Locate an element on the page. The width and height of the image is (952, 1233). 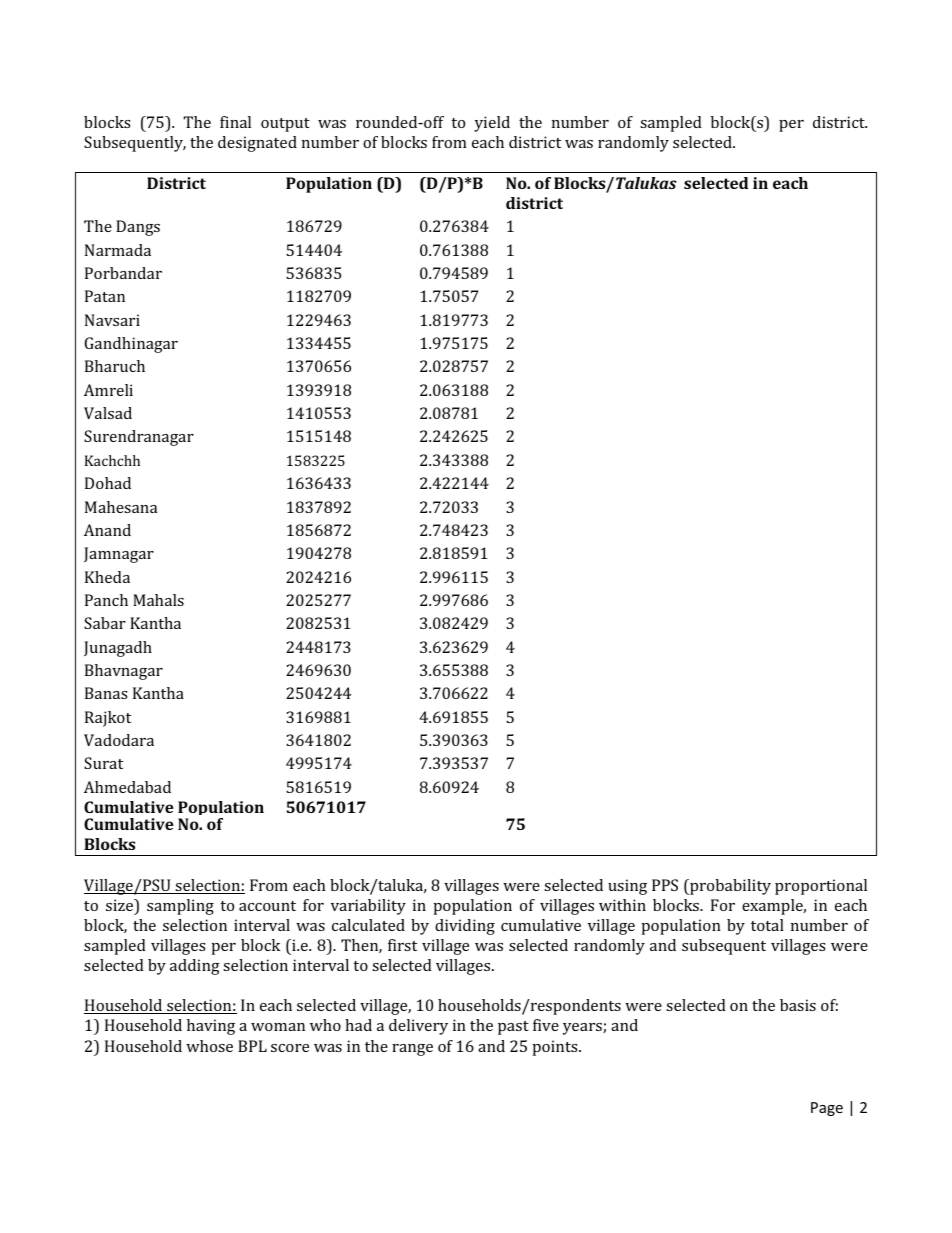
Ahmedabad is located at coordinates (127, 787).
